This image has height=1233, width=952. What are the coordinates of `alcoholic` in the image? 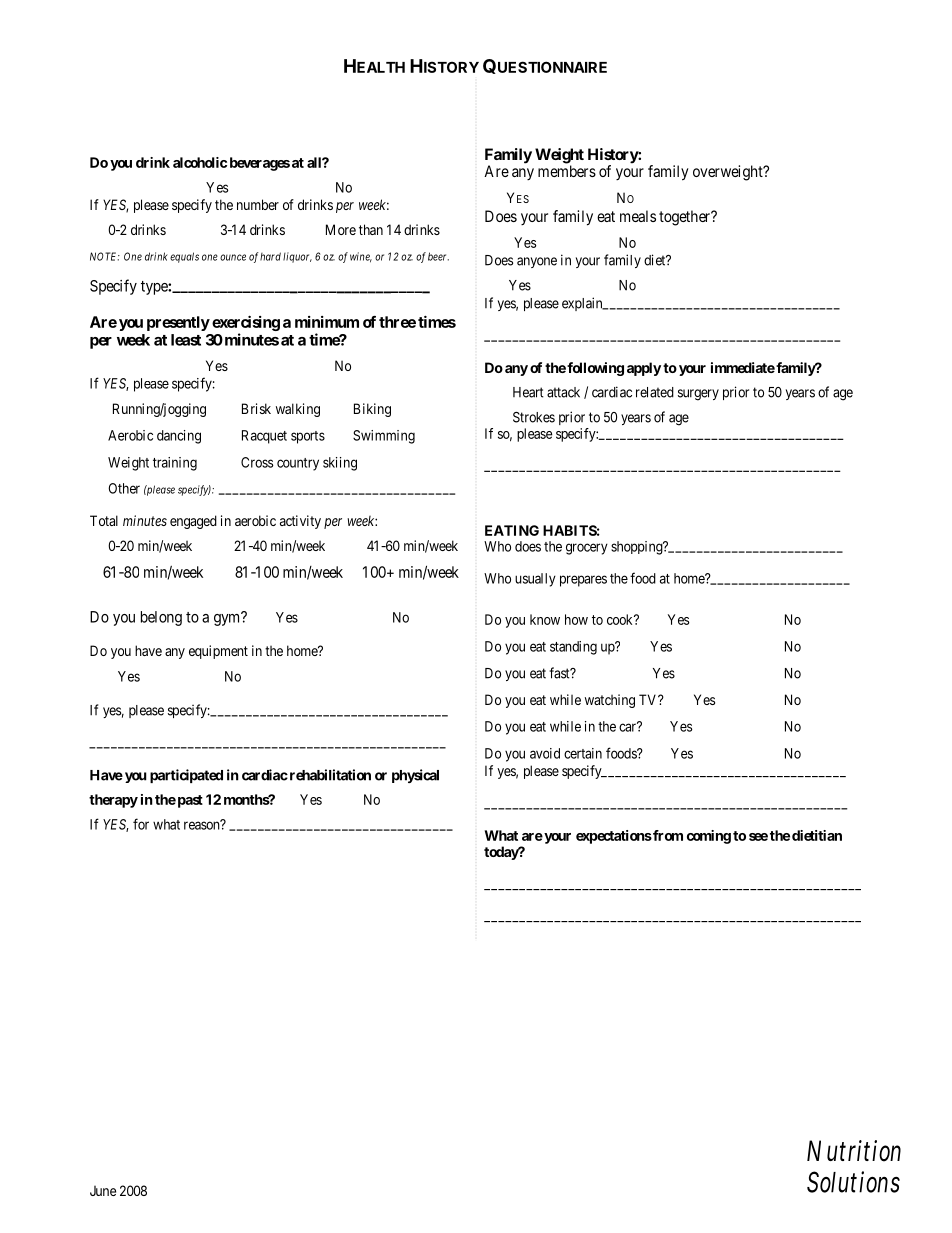 It's located at (200, 162).
